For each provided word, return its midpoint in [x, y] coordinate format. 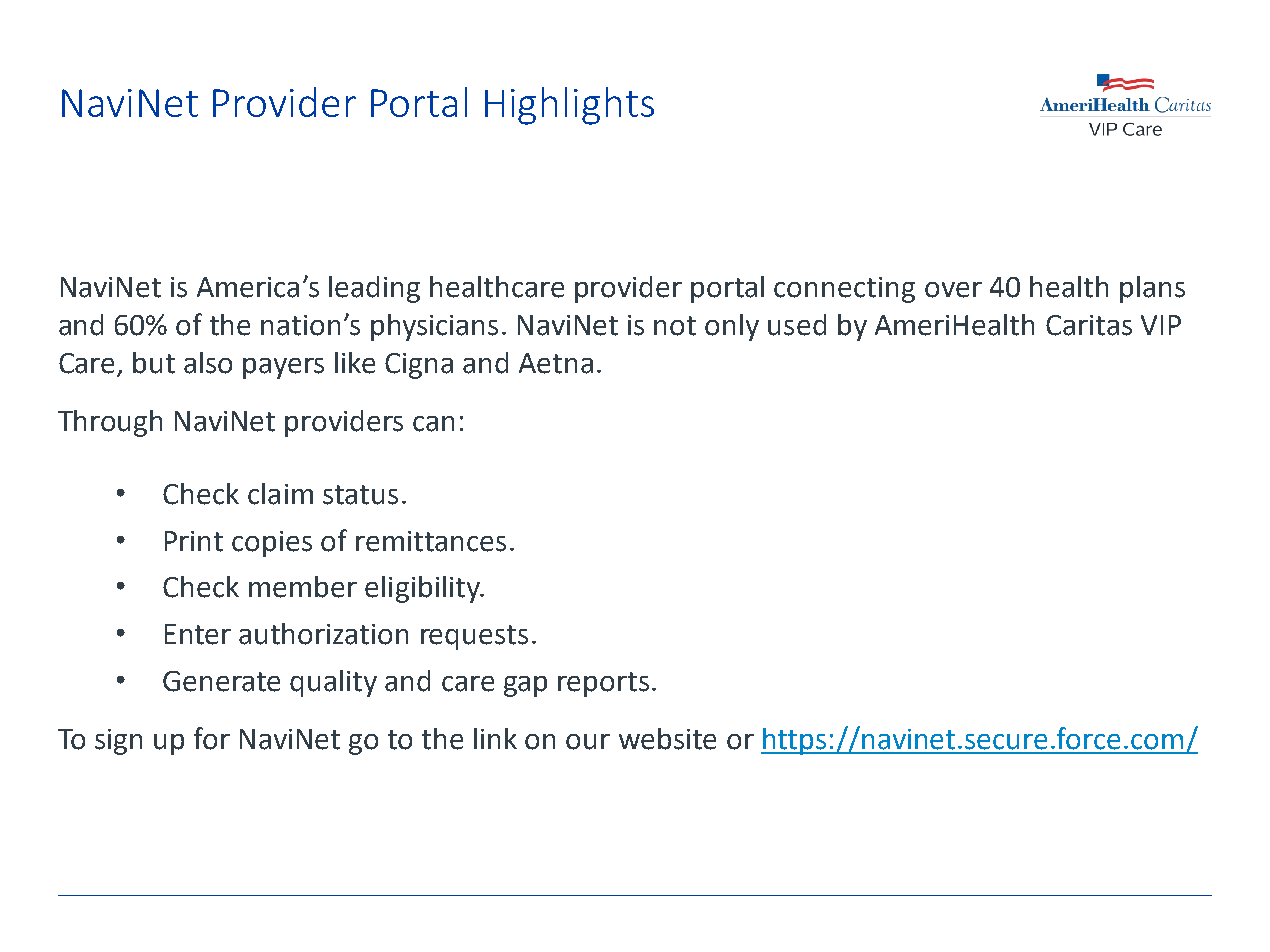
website [667, 739]
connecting [844, 290]
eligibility [423, 589]
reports [603, 684]
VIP [1161, 325]
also [208, 363]
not [675, 326]
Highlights [569, 106]
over [953, 290]
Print [194, 541]
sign [118, 742]
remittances [431, 541]
